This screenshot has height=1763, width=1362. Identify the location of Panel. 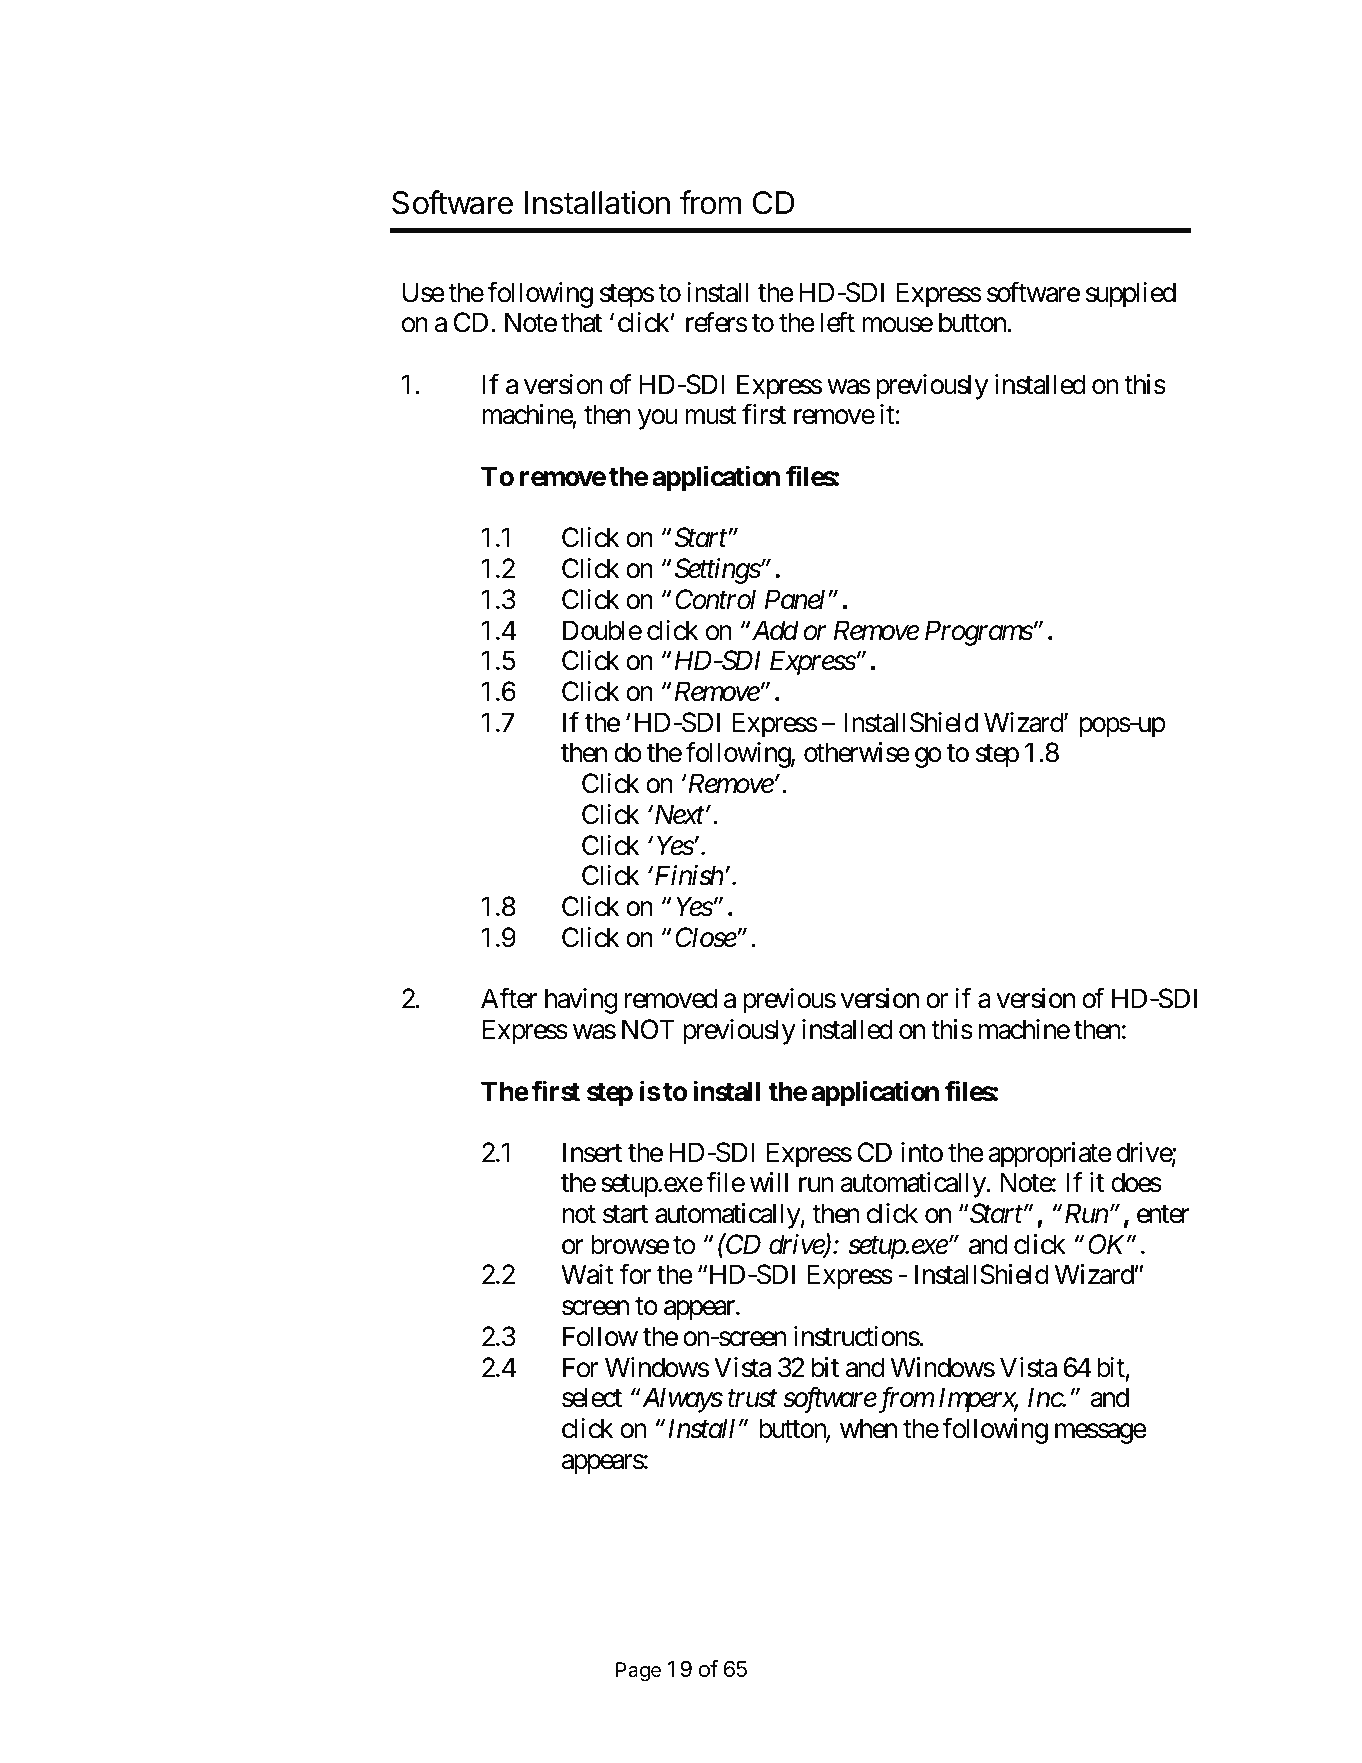
(795, 599).
